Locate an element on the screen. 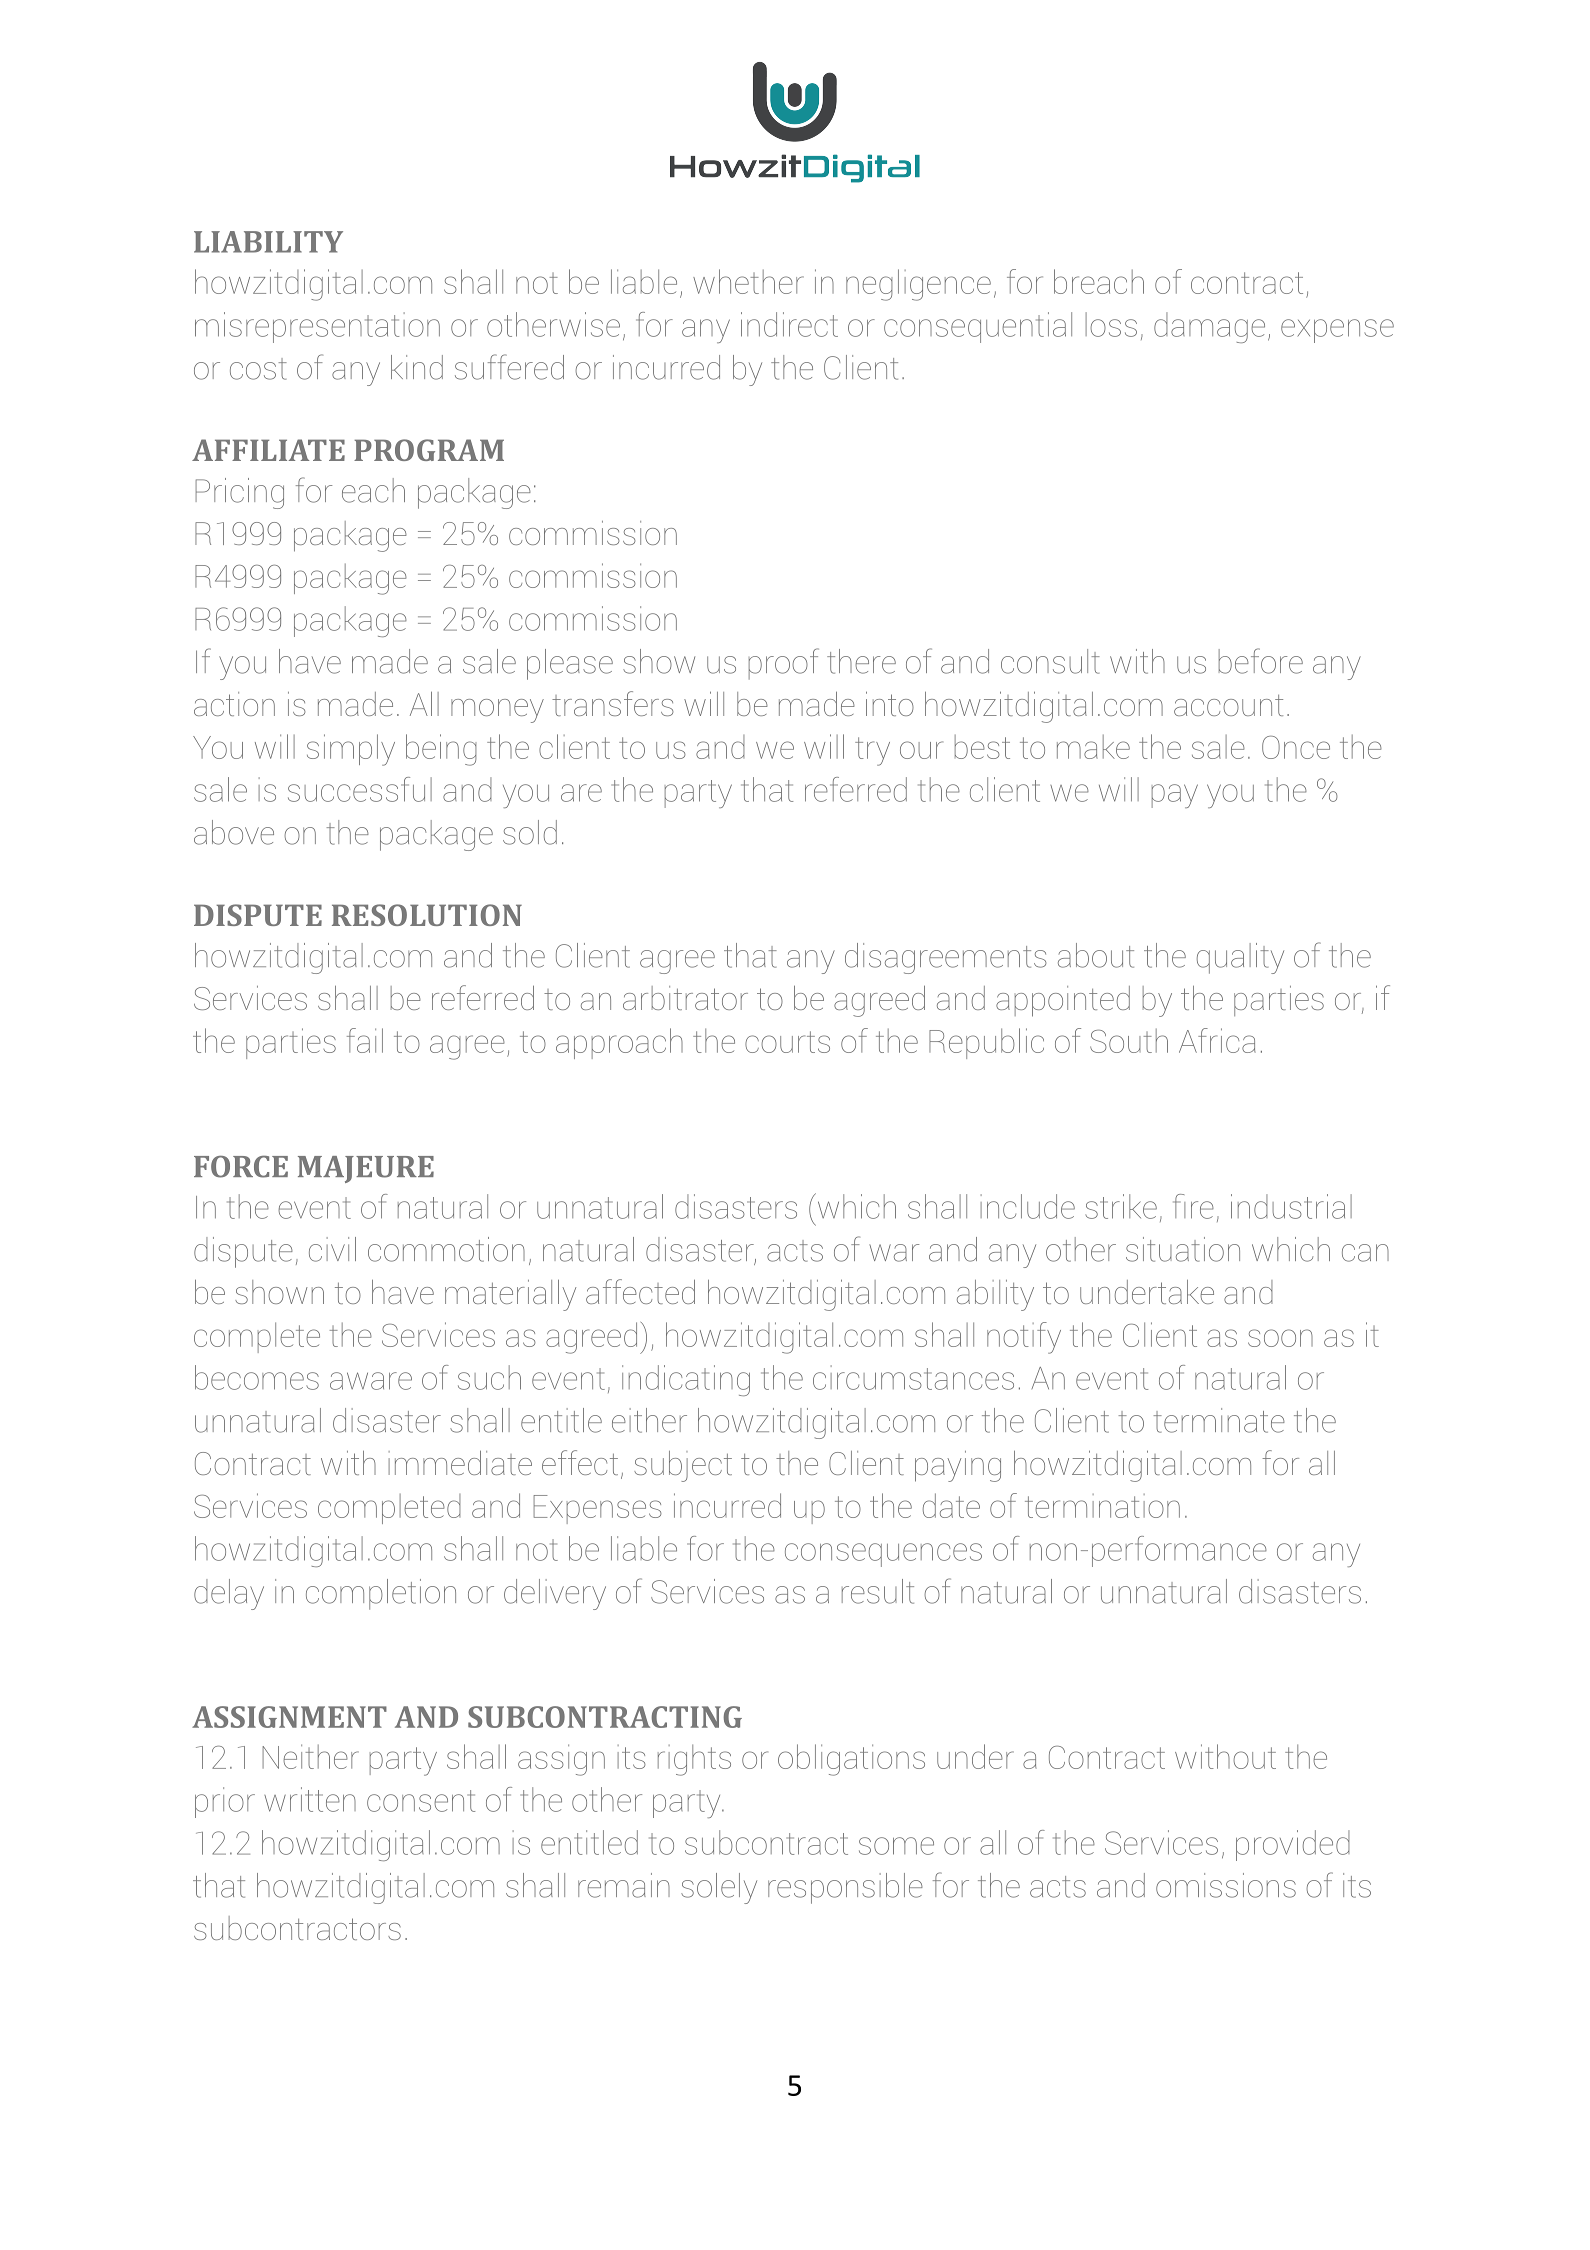 The height and width of the screenshot is (2250, 1590). responsible is located at coordinates (845, 1888).
